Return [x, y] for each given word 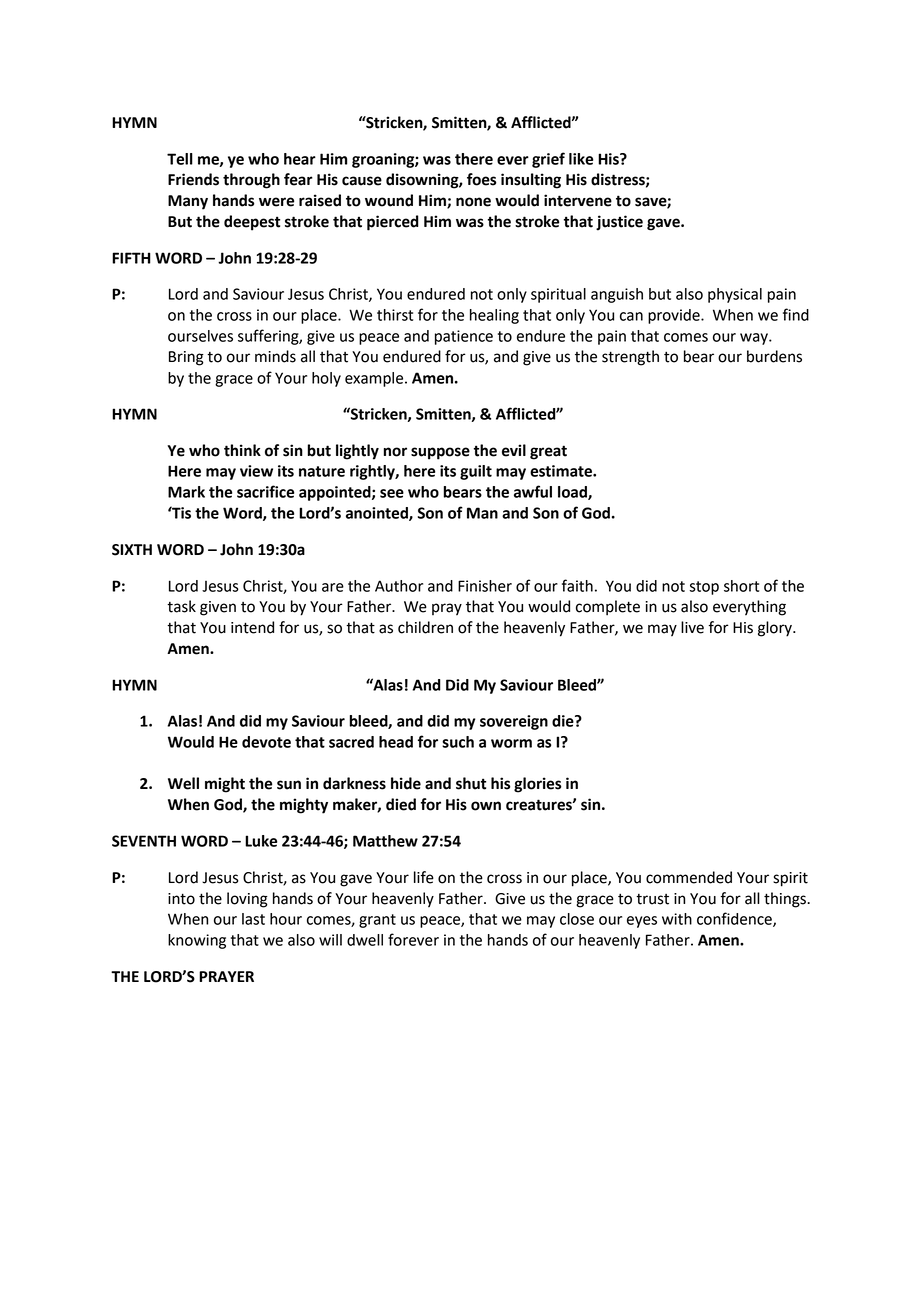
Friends [193, 179]
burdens [774, 356]
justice [619, 223]
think [242, 450]
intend [252, 627]
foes [481, 179]
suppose [440, 453]
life [424, 877]
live [692, 627]
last [253, 919]
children [425, 627]
